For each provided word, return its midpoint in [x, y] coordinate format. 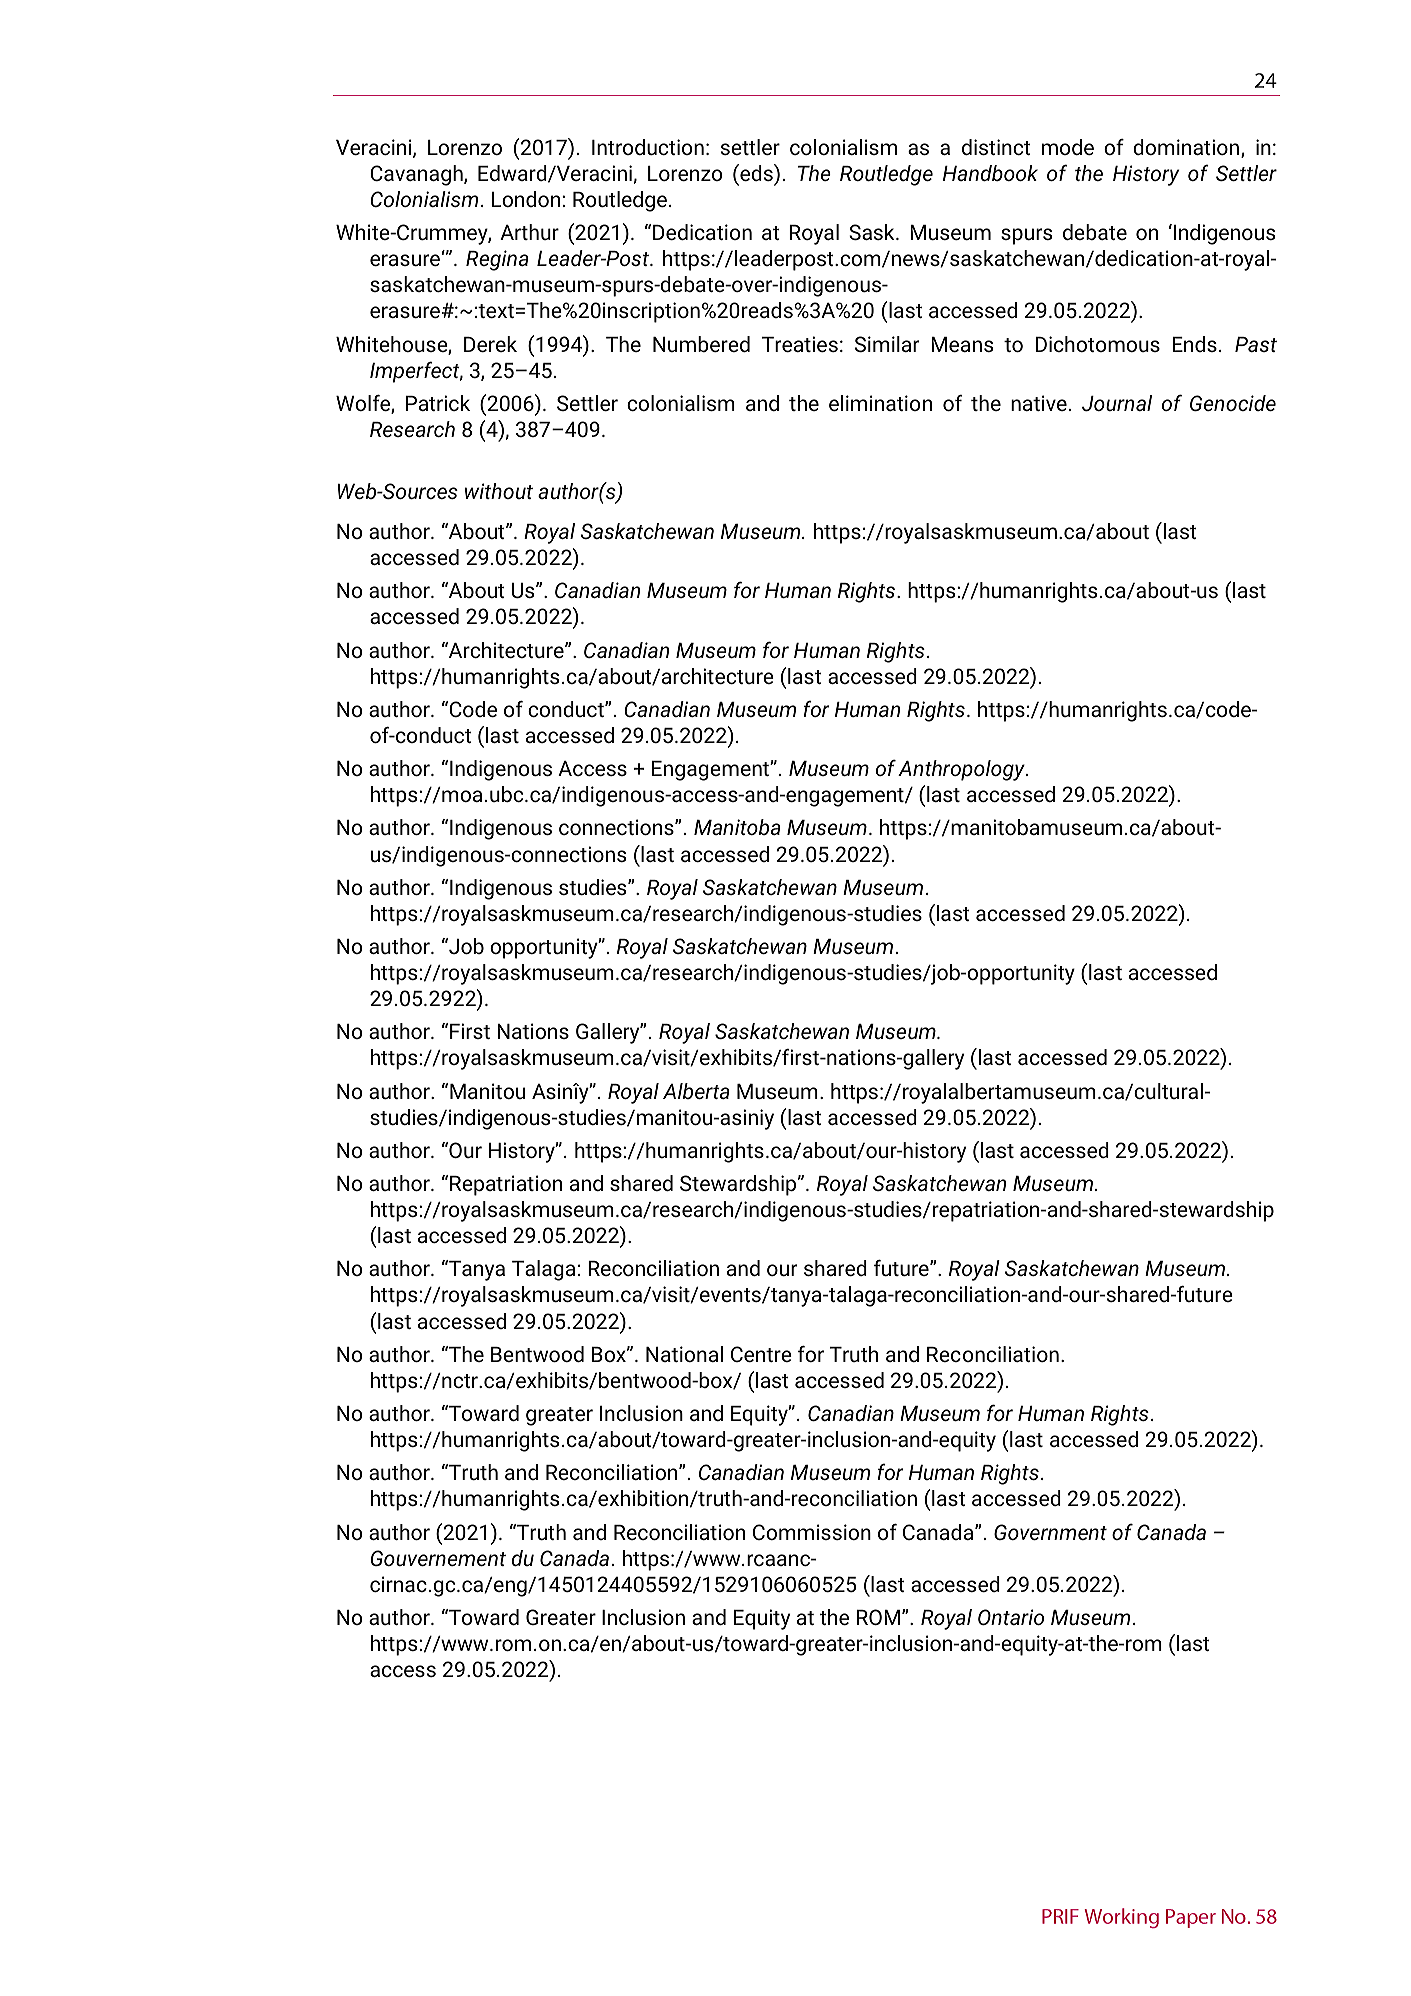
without [499, 491]
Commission [812, 1532]
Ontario [1011, 1617]
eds [756, 172]
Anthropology [962, 770]
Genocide [1233, 403]
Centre [761, 1354]
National [684, 1354]
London [527, 199]
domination [1186, 147]
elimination [880, 403]
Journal [1117, 403]
